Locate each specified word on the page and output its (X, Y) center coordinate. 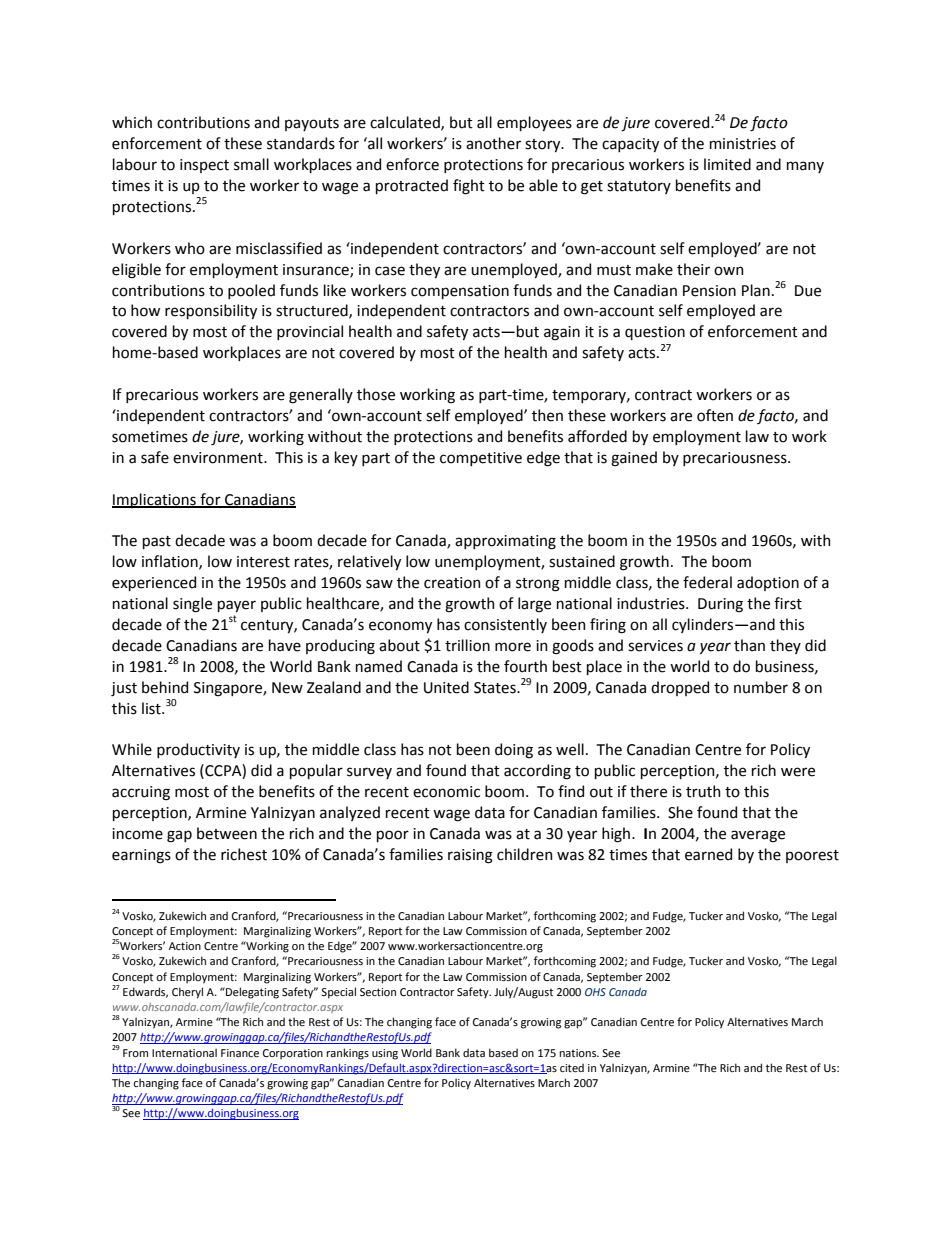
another (493, 143)
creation (452, 583)
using (385, 1054)
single (192, 605)
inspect (204, 166)
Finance (240, 1053)
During (720, 605)
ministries (743, 144)
